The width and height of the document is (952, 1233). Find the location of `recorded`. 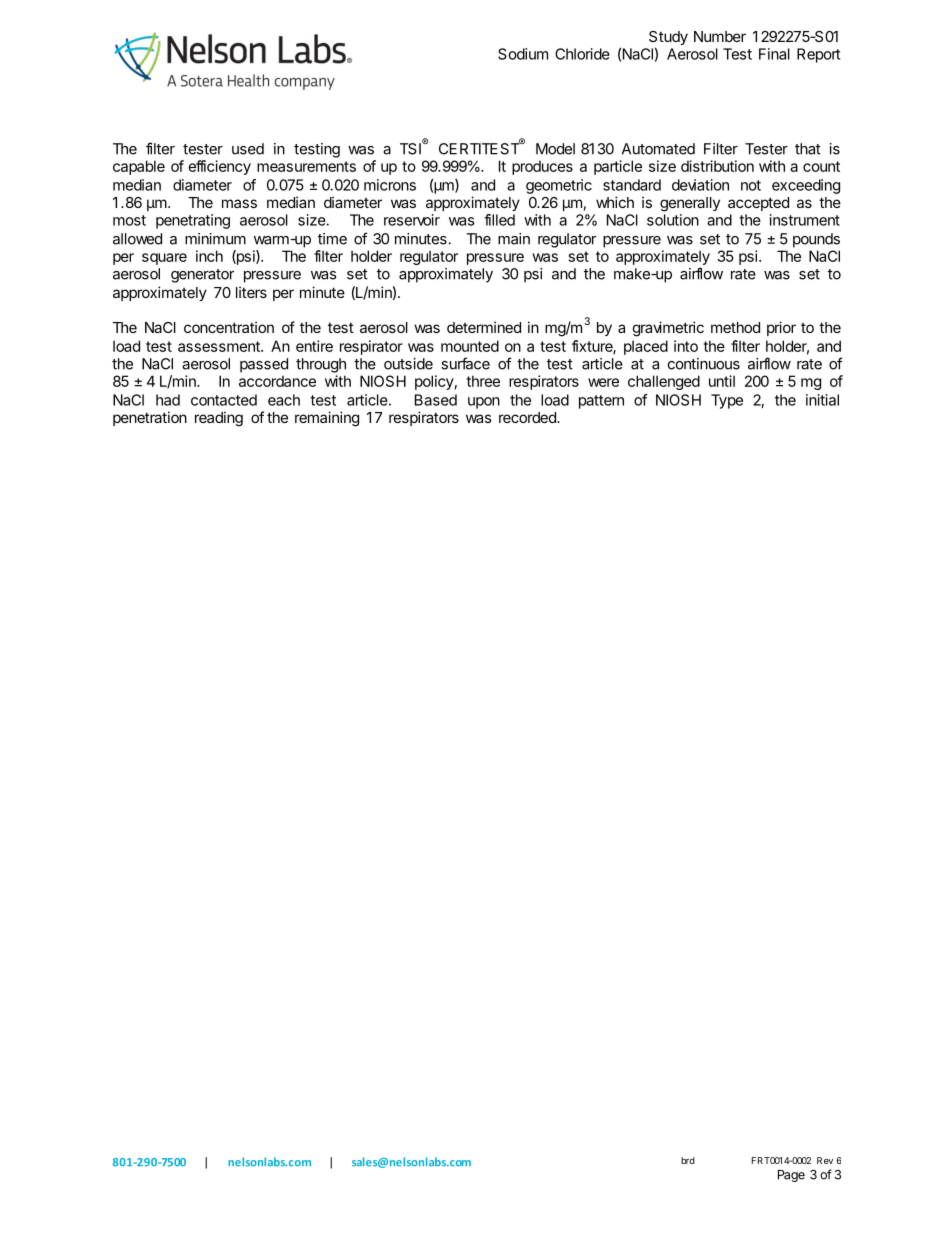

recorded is located at coordinates (528, 417).
